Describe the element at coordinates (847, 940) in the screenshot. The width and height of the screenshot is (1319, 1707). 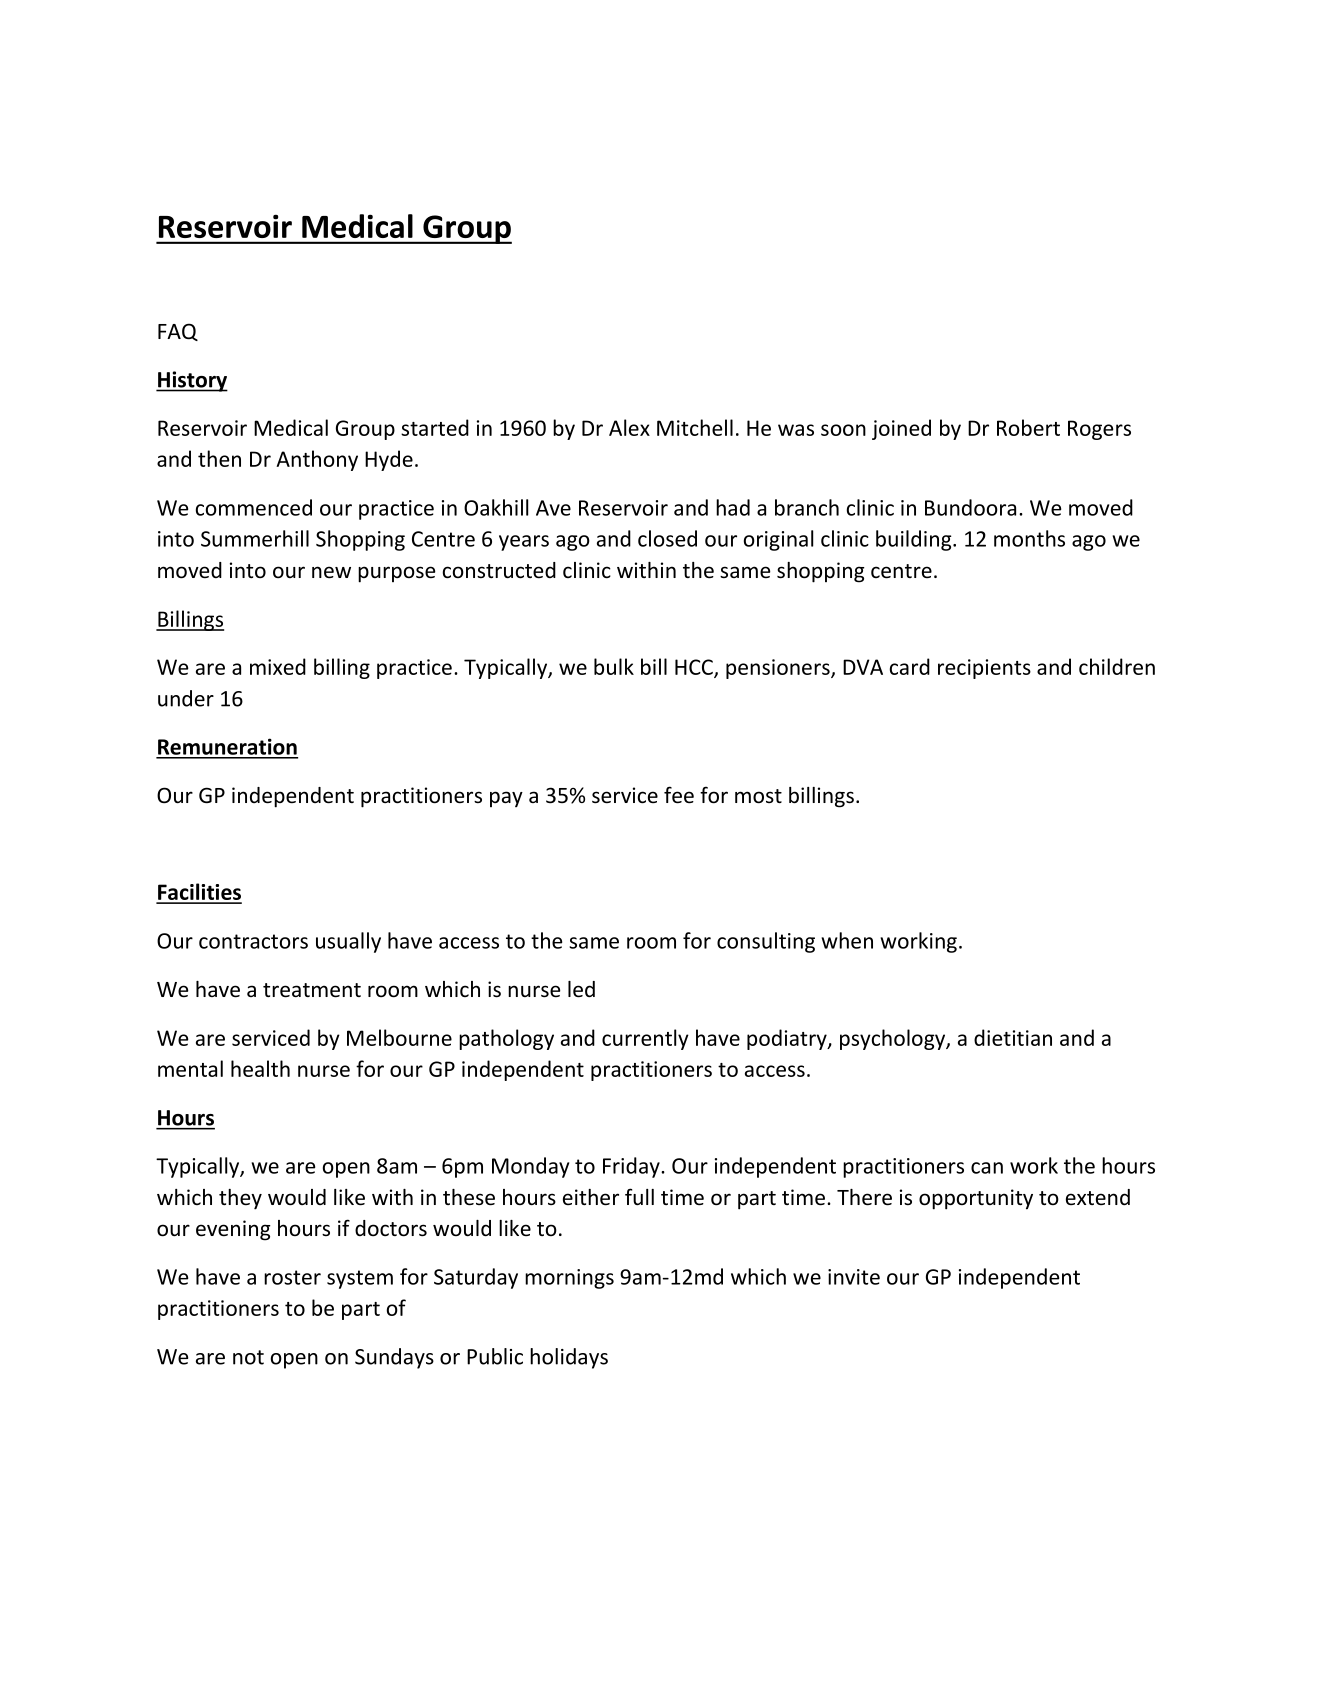
I see `when` at that location.
